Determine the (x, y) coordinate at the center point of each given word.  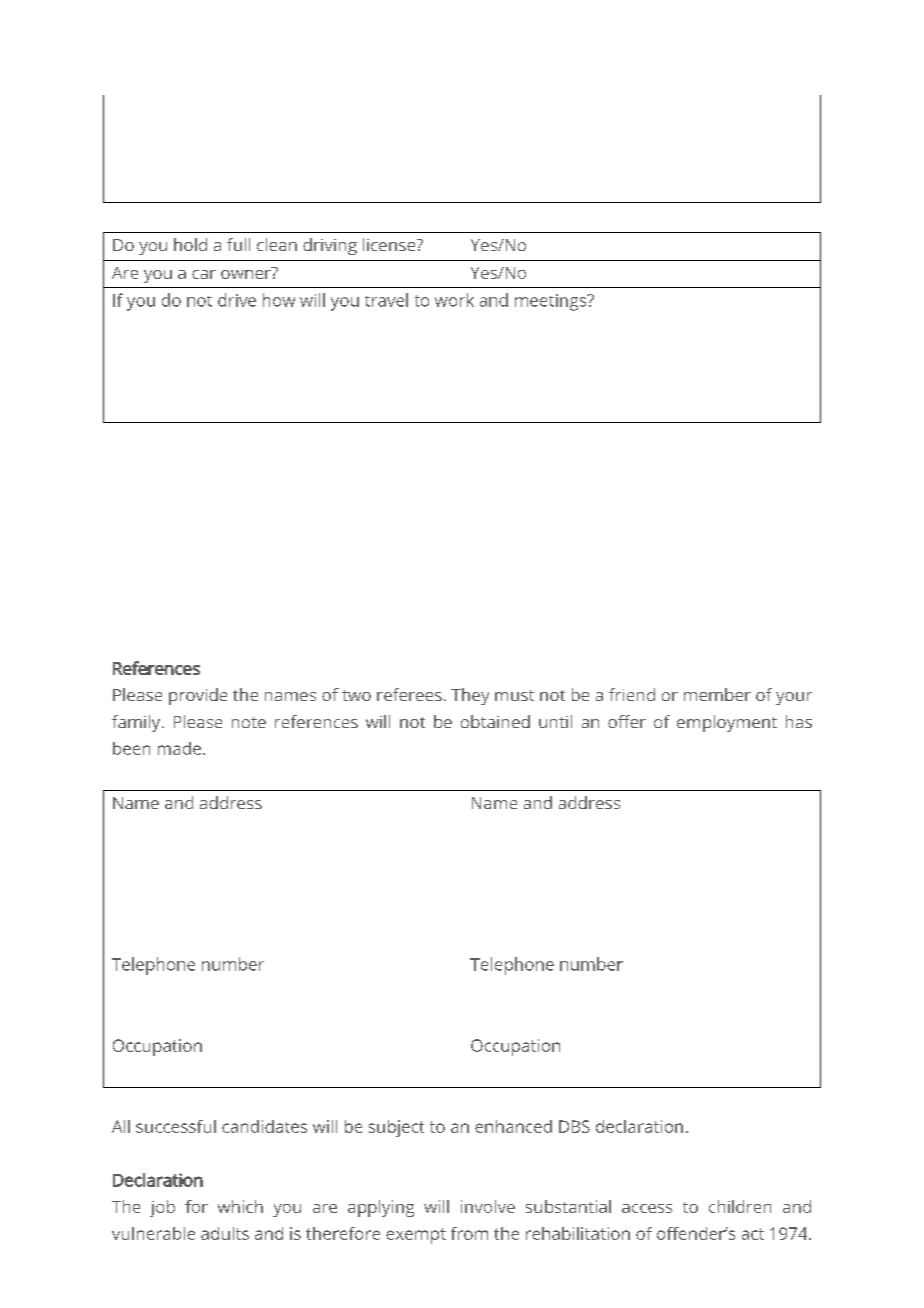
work (454, 300)
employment (727, 723)
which (240, 1206)
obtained (495, 721)
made (179, 748)
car (204, 274)
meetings (552, 302)
